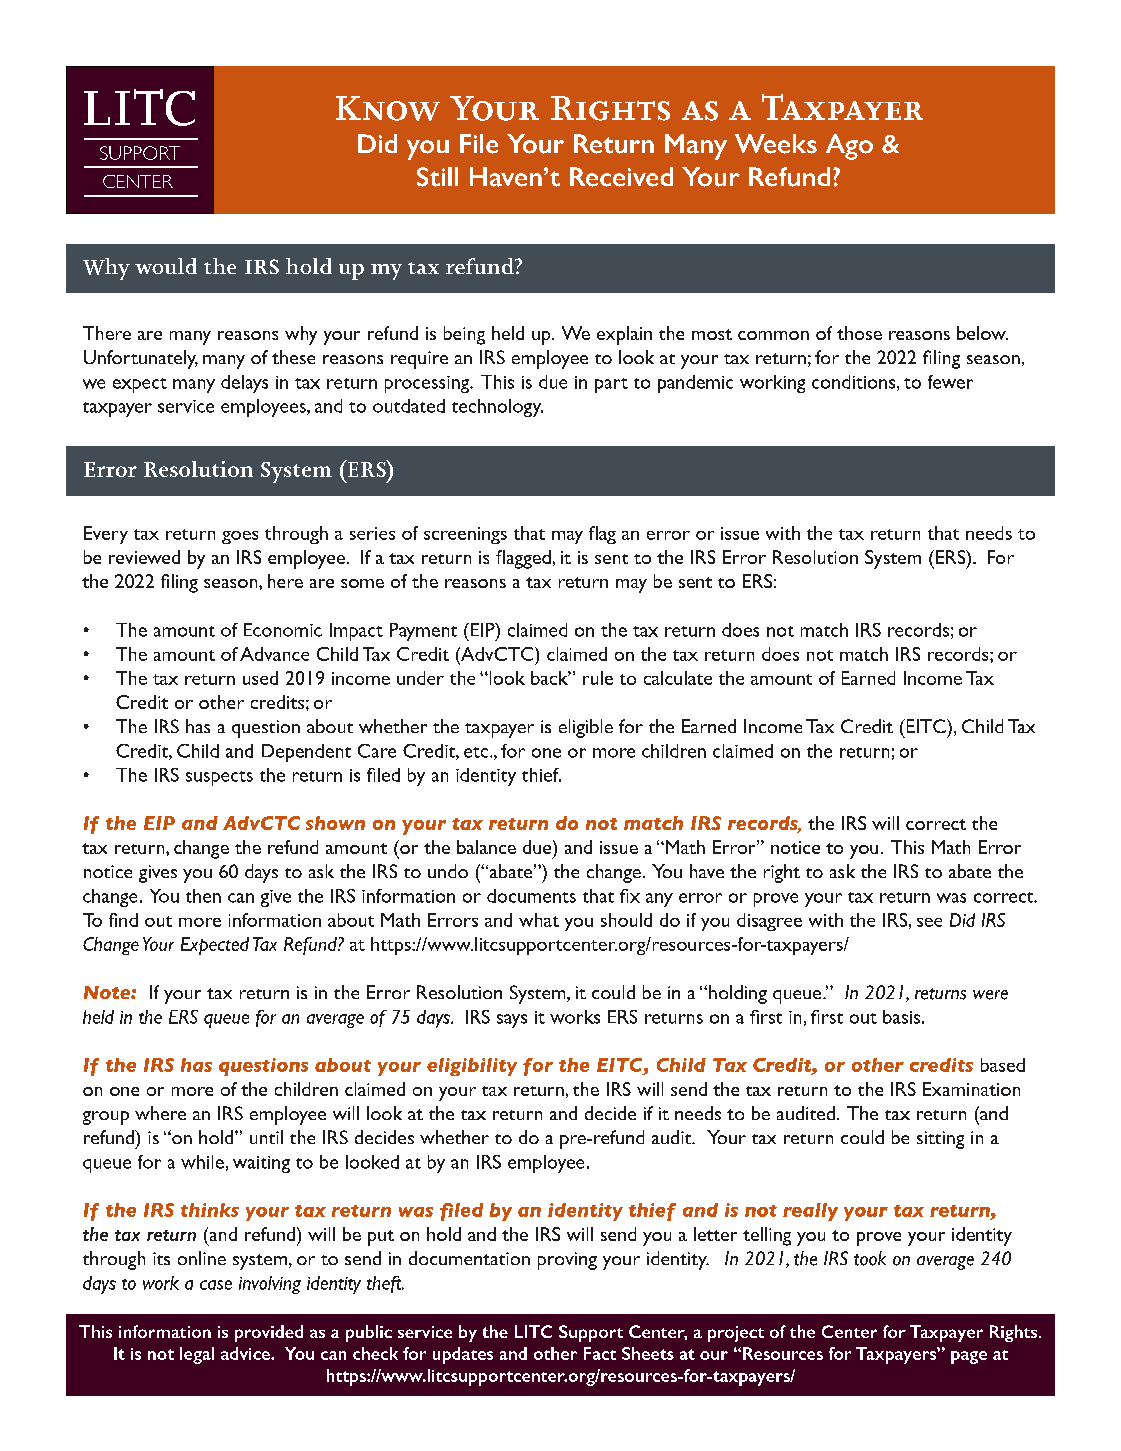 The height and width of the screenshot is (1451, 1121). I want to click on would, so click(166, 266).
